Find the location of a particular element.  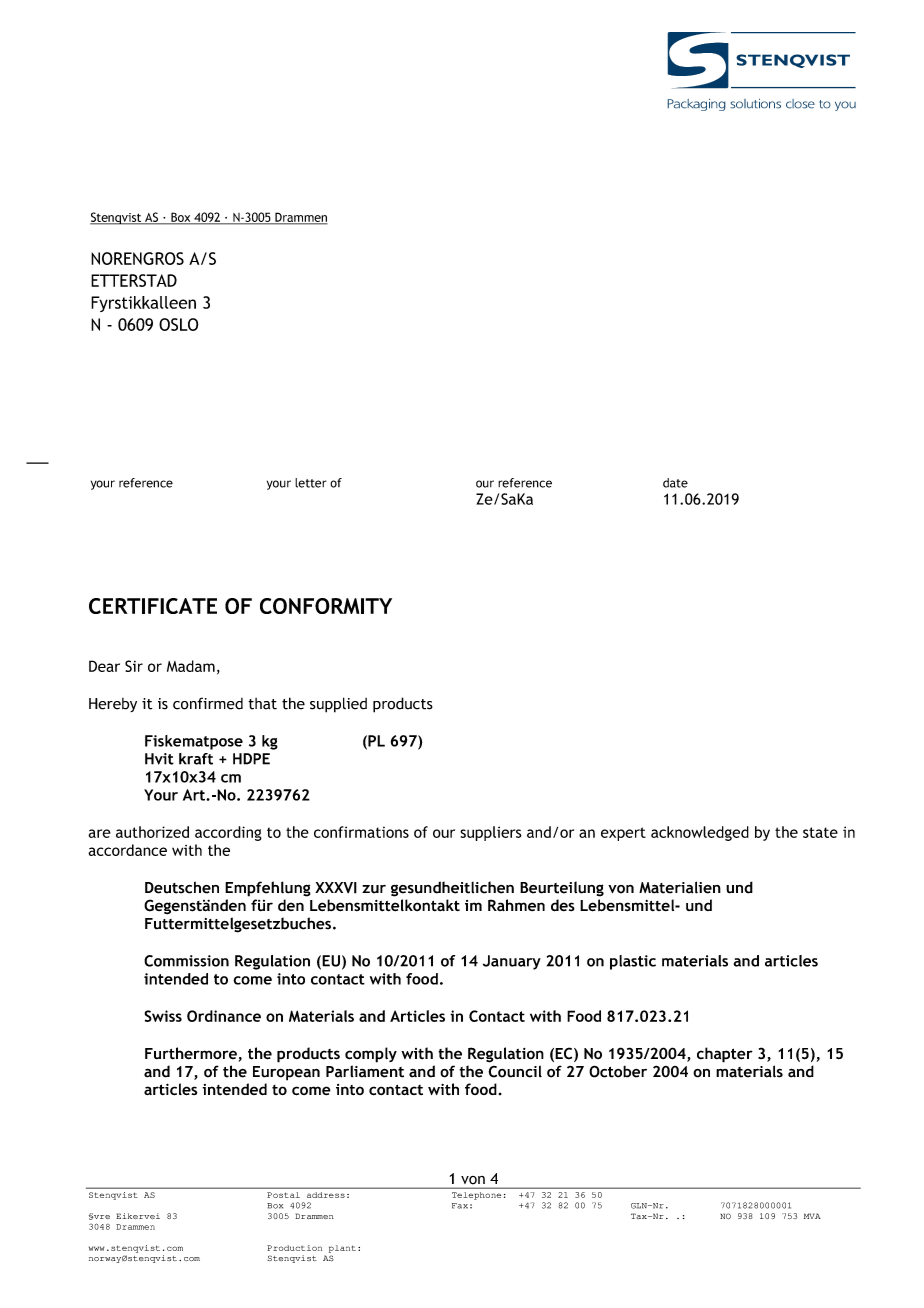

Fax is located at coordinates (460, 1206).
